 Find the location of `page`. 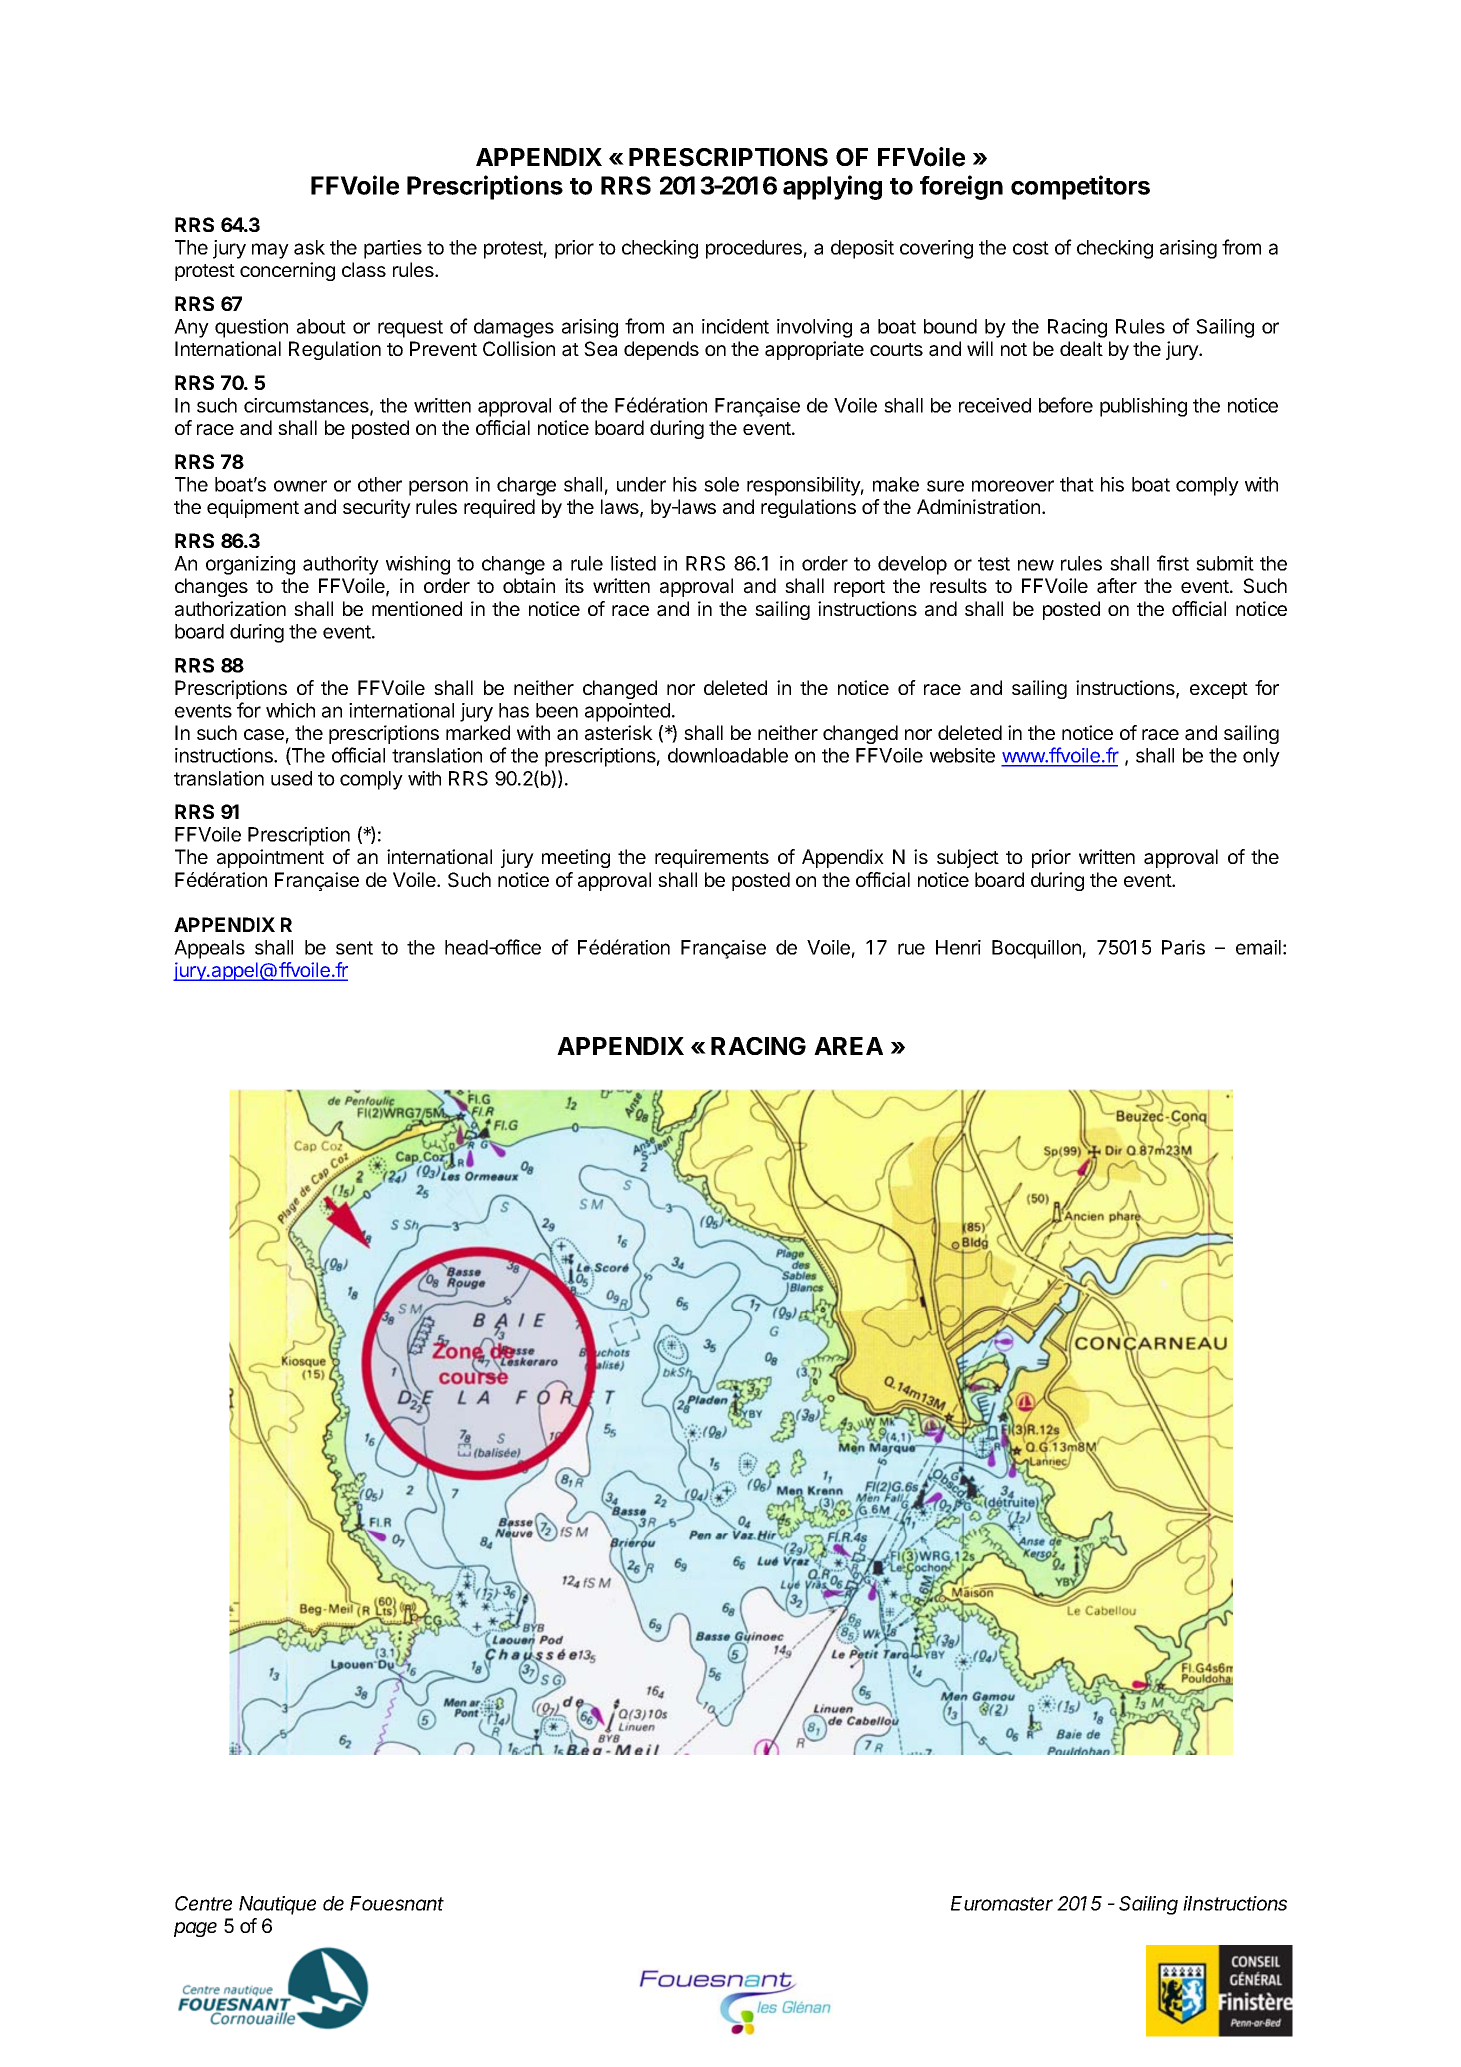

page is located at coordinates (195, 1929).
